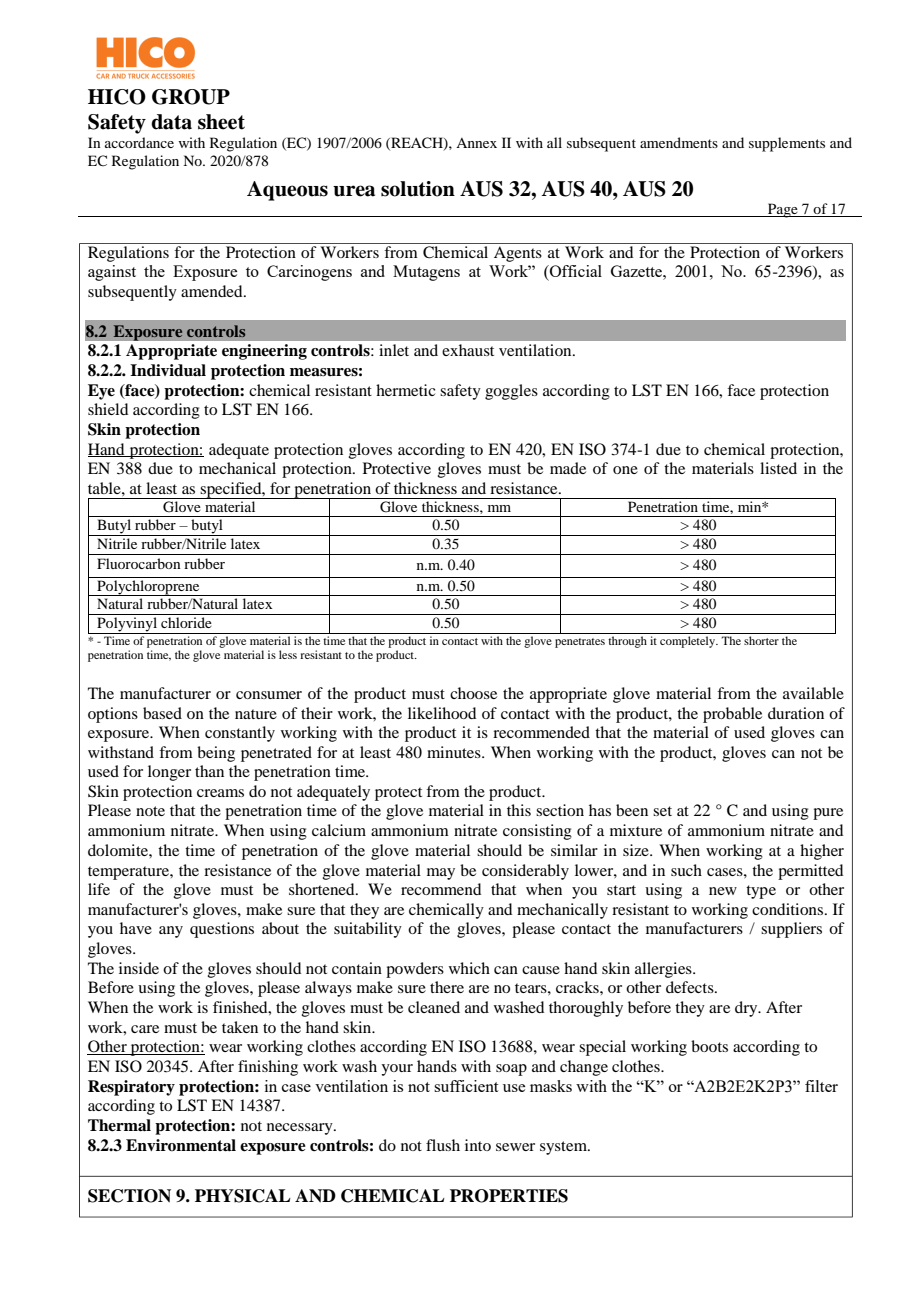 The height and width of the screenshot is (1307, 924). What do you see at coordinates (181, 1145) in the screenshot?
I see `Environmental` at bounding box center [181, 1145].
